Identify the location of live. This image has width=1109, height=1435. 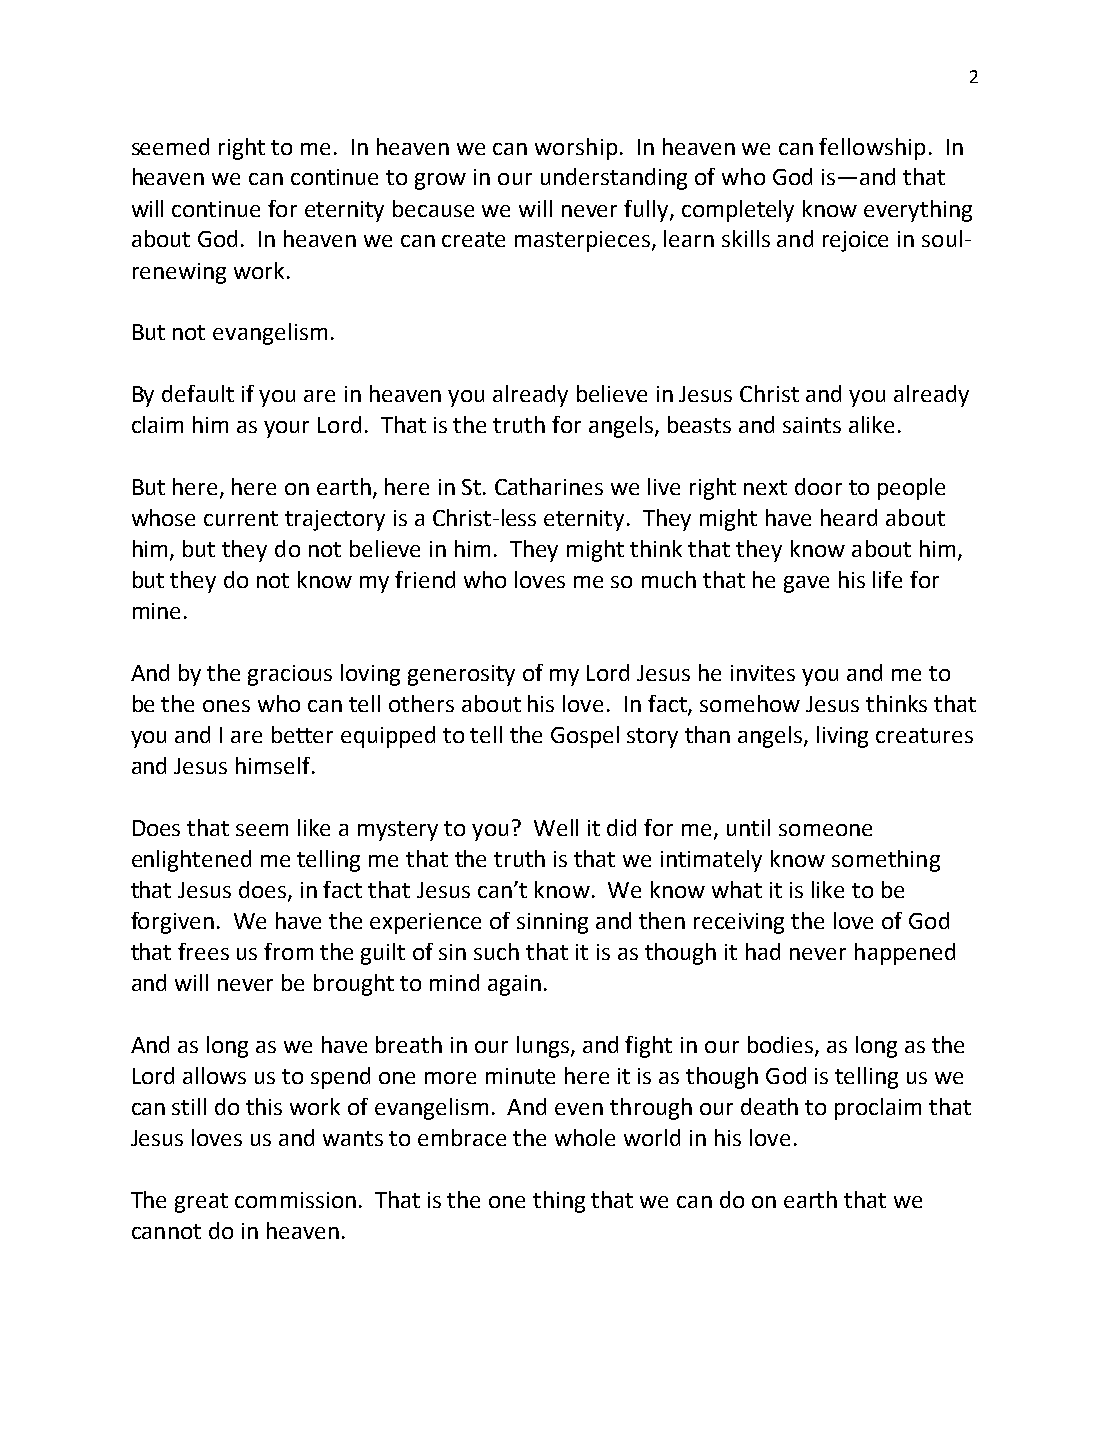
(664, 486).
